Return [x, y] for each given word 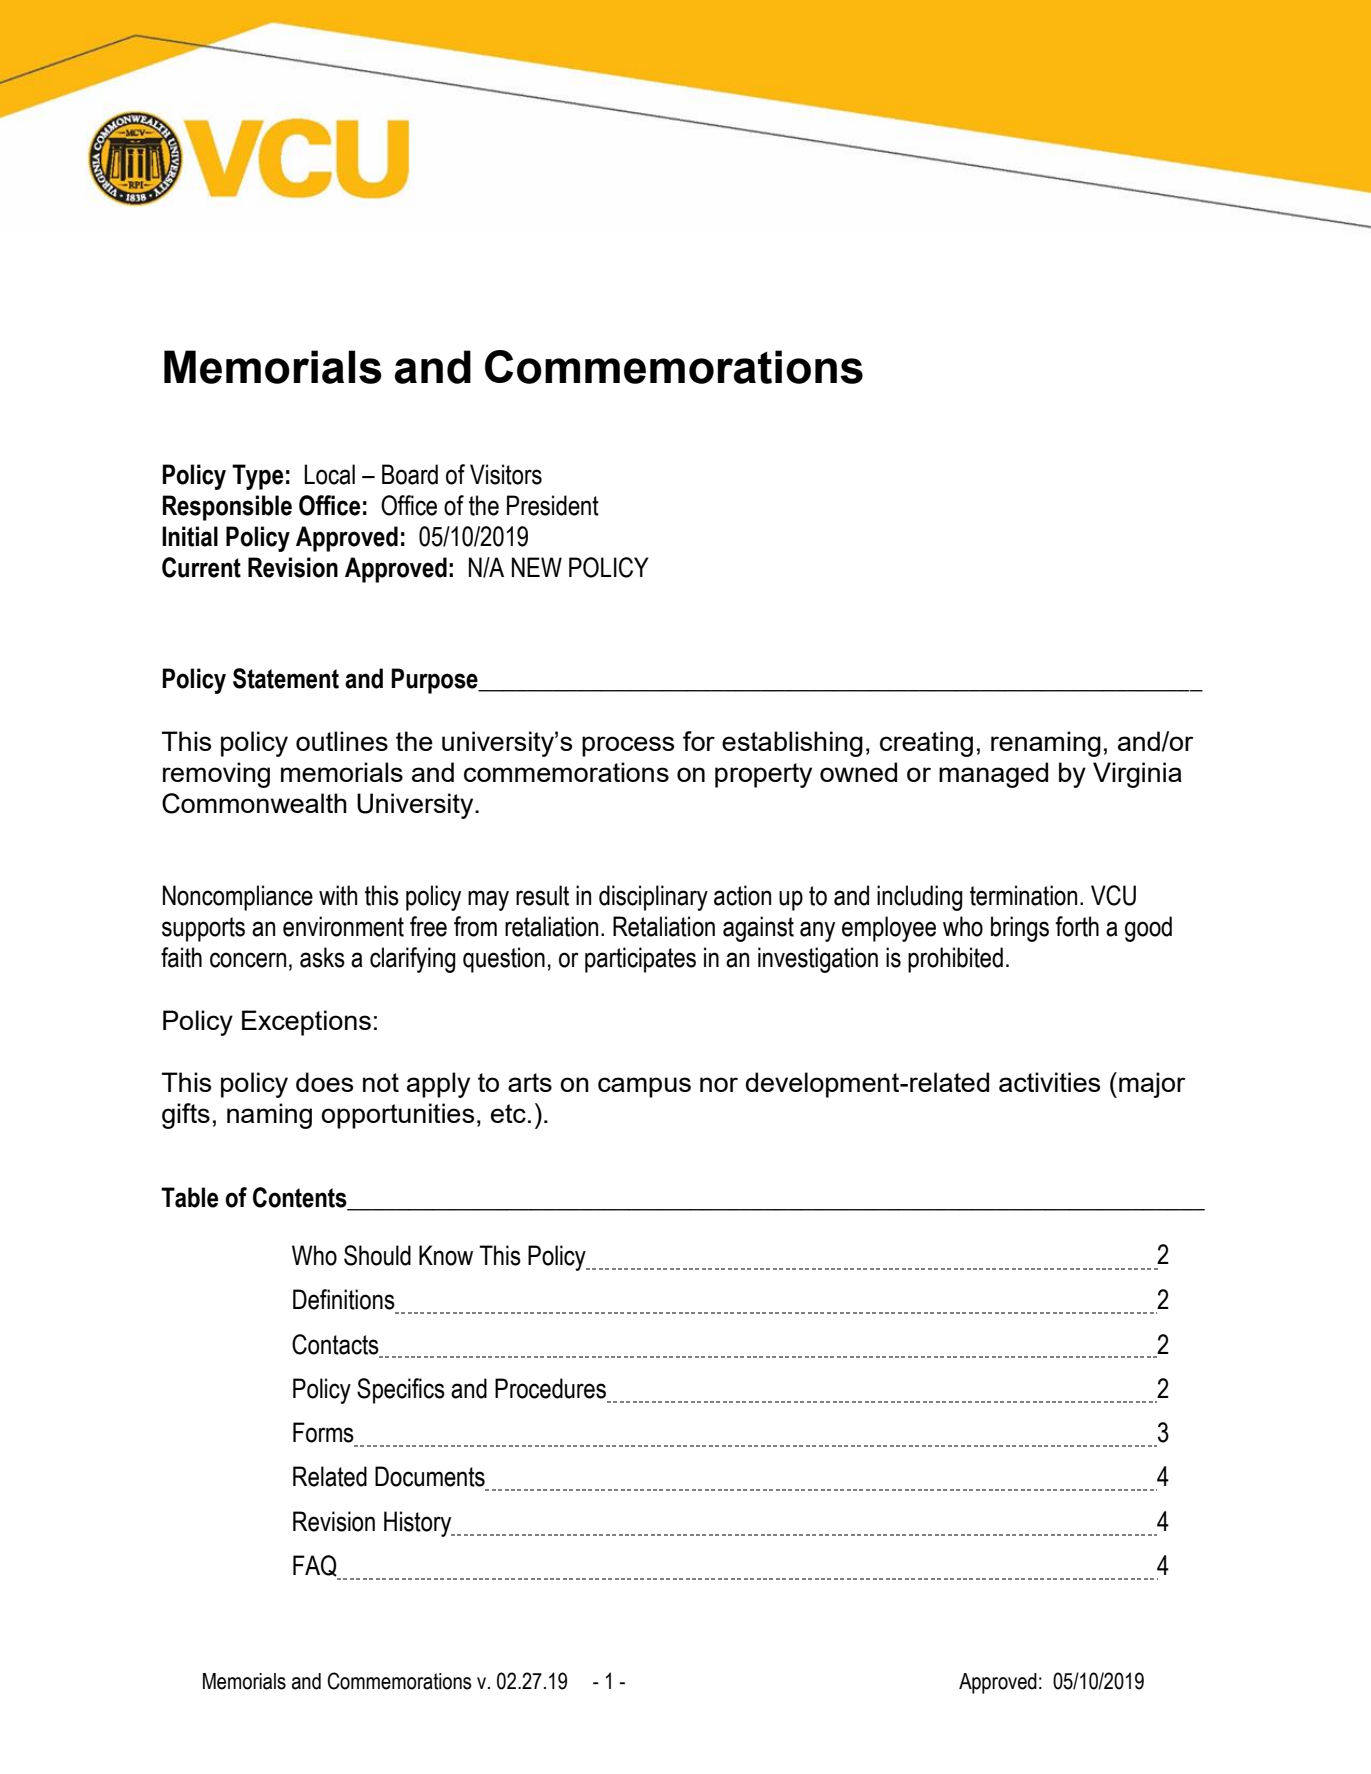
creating [926, 744]
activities [1049, 1082]
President [553, 505]
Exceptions [306, 1023]
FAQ [316, 1567]
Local [329, 474]
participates [640, 960]
